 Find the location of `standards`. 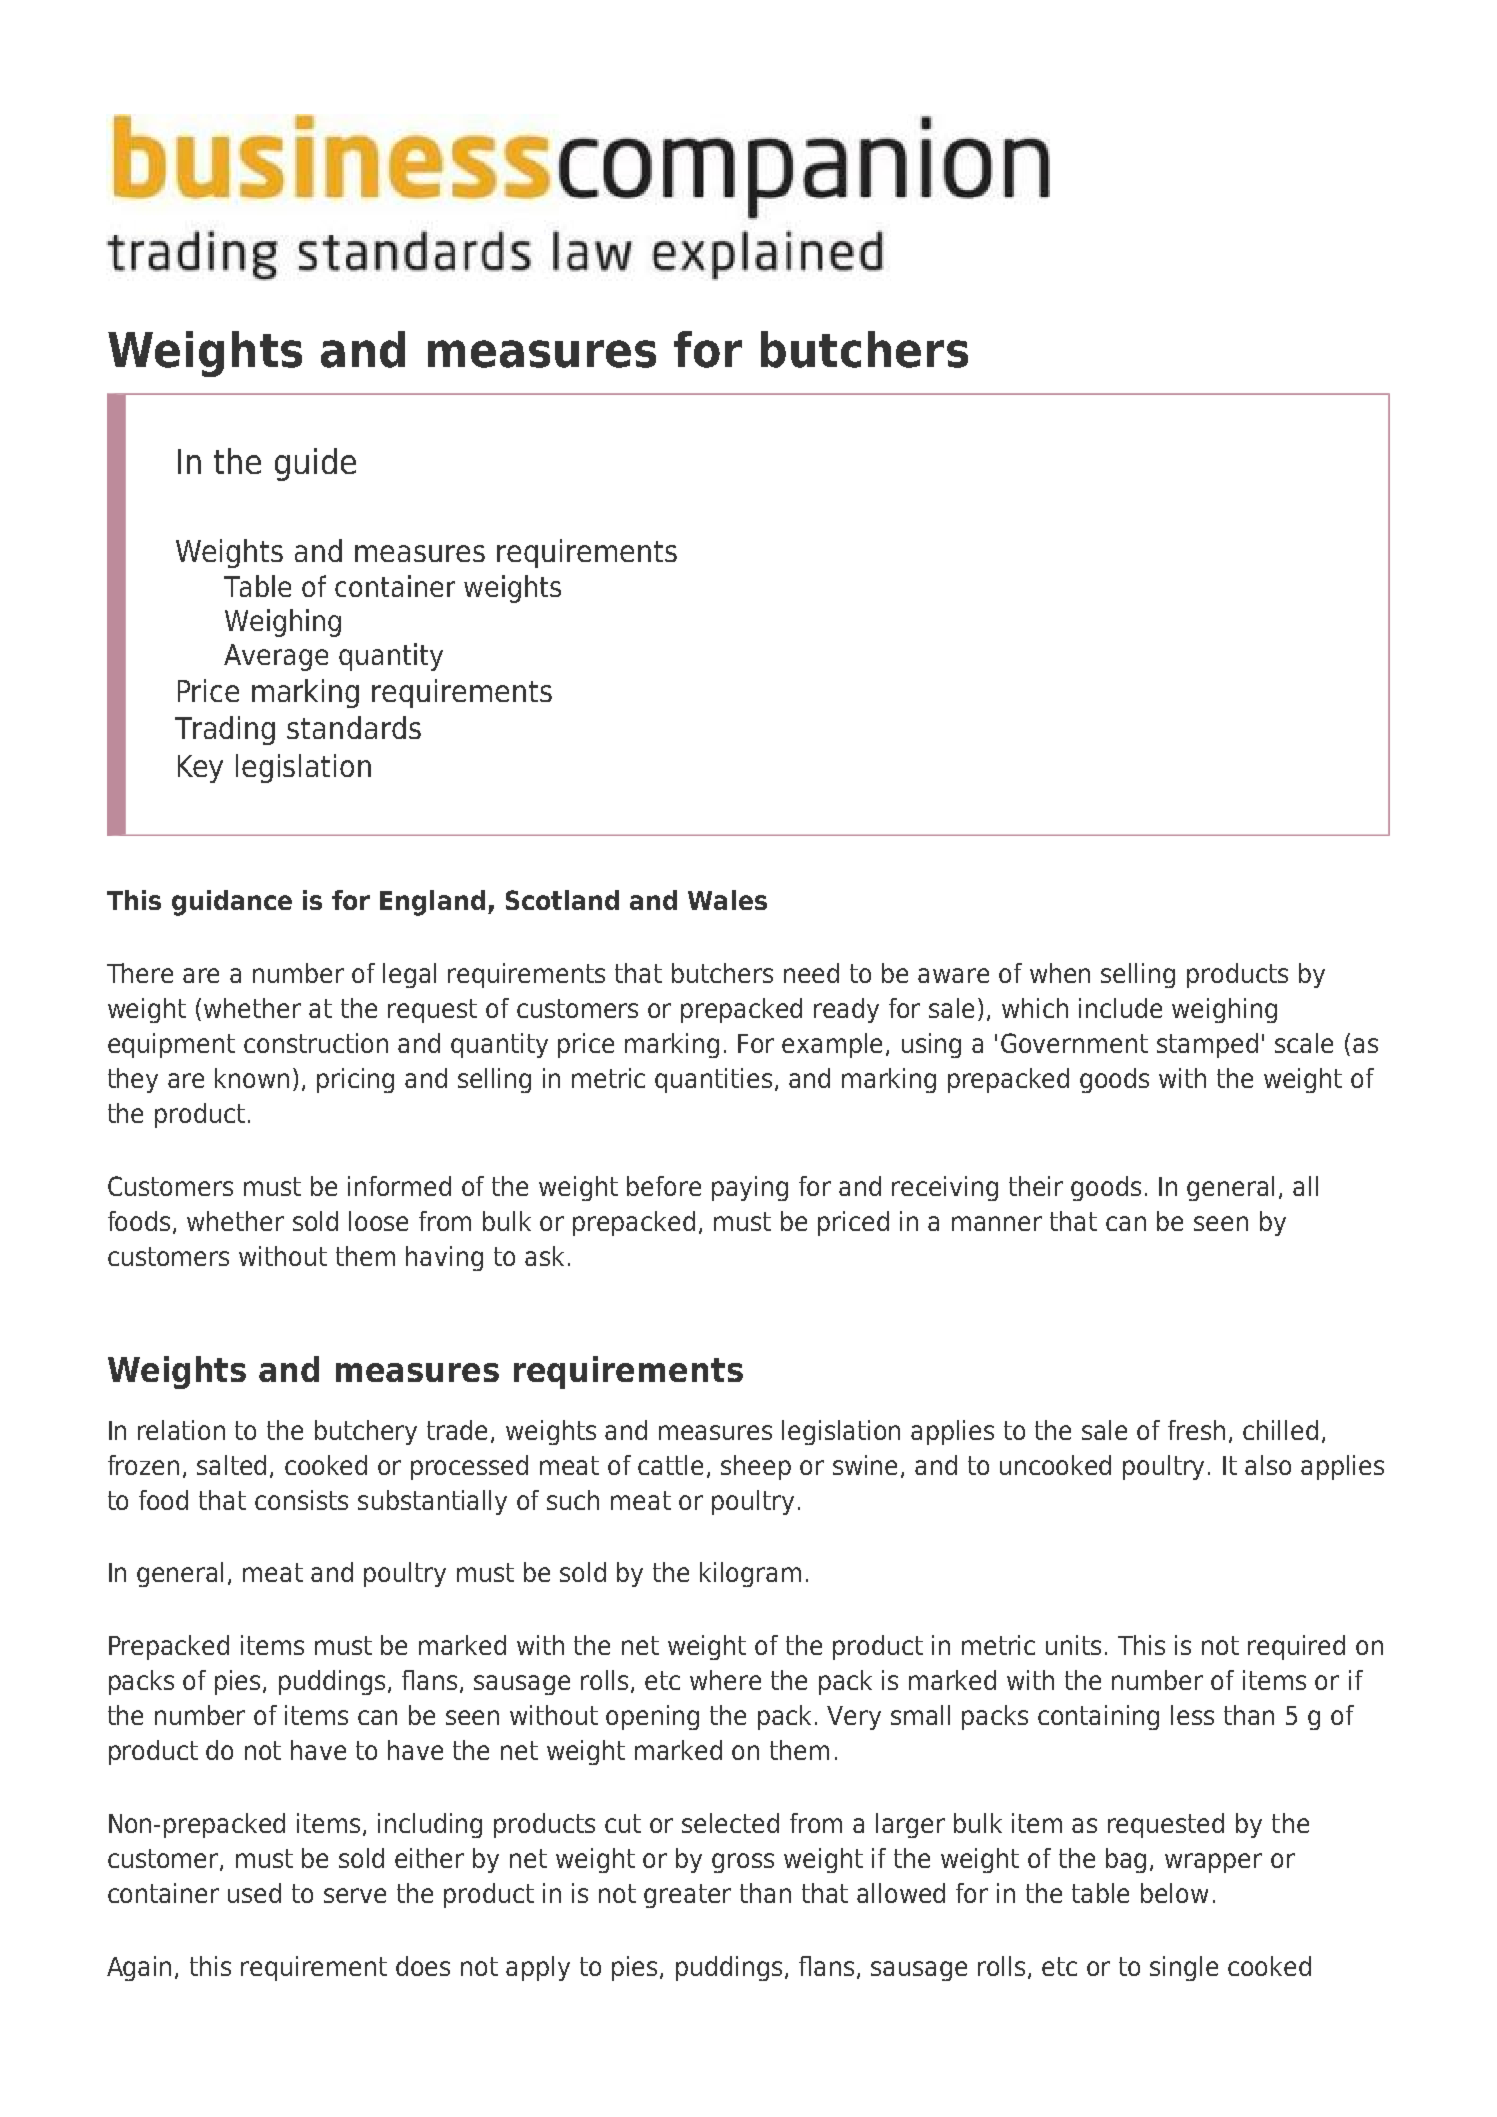

standards is located at coordinates (354, 727).
